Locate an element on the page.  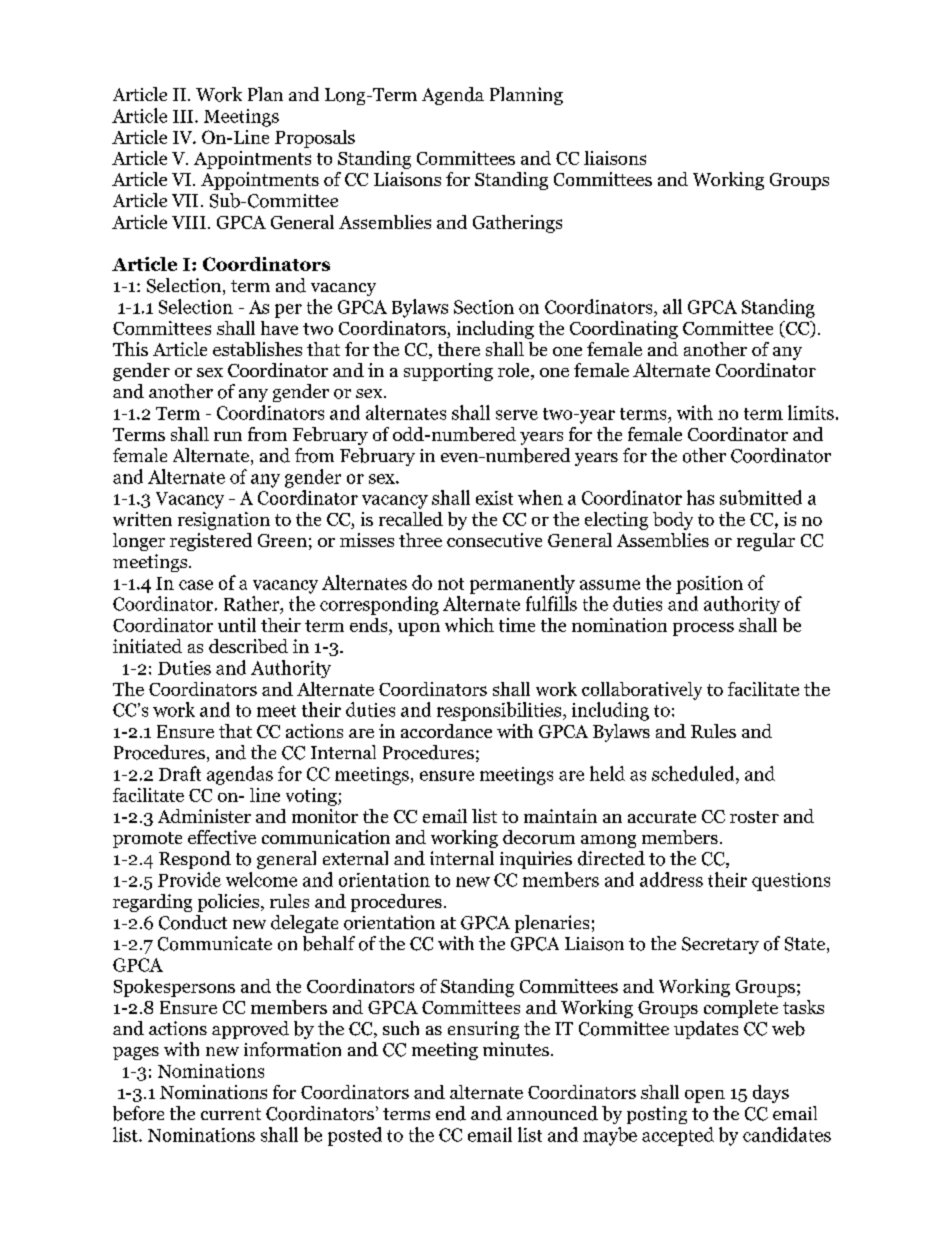
announced is located at coordinates (552, 1113).
